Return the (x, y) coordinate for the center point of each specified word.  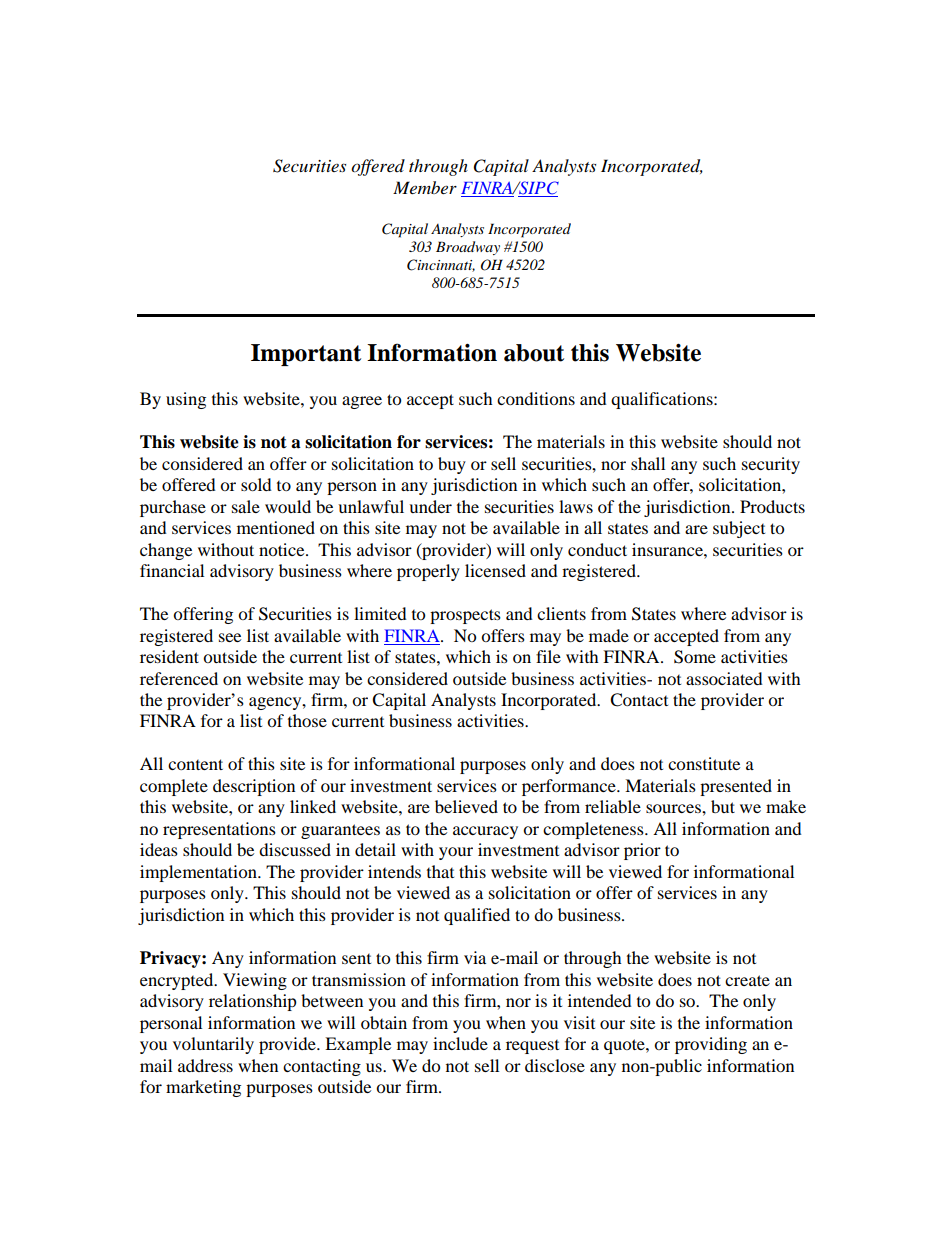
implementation (199, 873)
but (723, 806)
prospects (465, 616)
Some (695, 657)
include (460, 1043)
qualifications (663, 400)
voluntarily (213, 1045)
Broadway (468, 248)
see (230, 637)
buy (452, 465)
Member (425, 187)
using (186, 400)
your (456, 853)
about (534, 353)
